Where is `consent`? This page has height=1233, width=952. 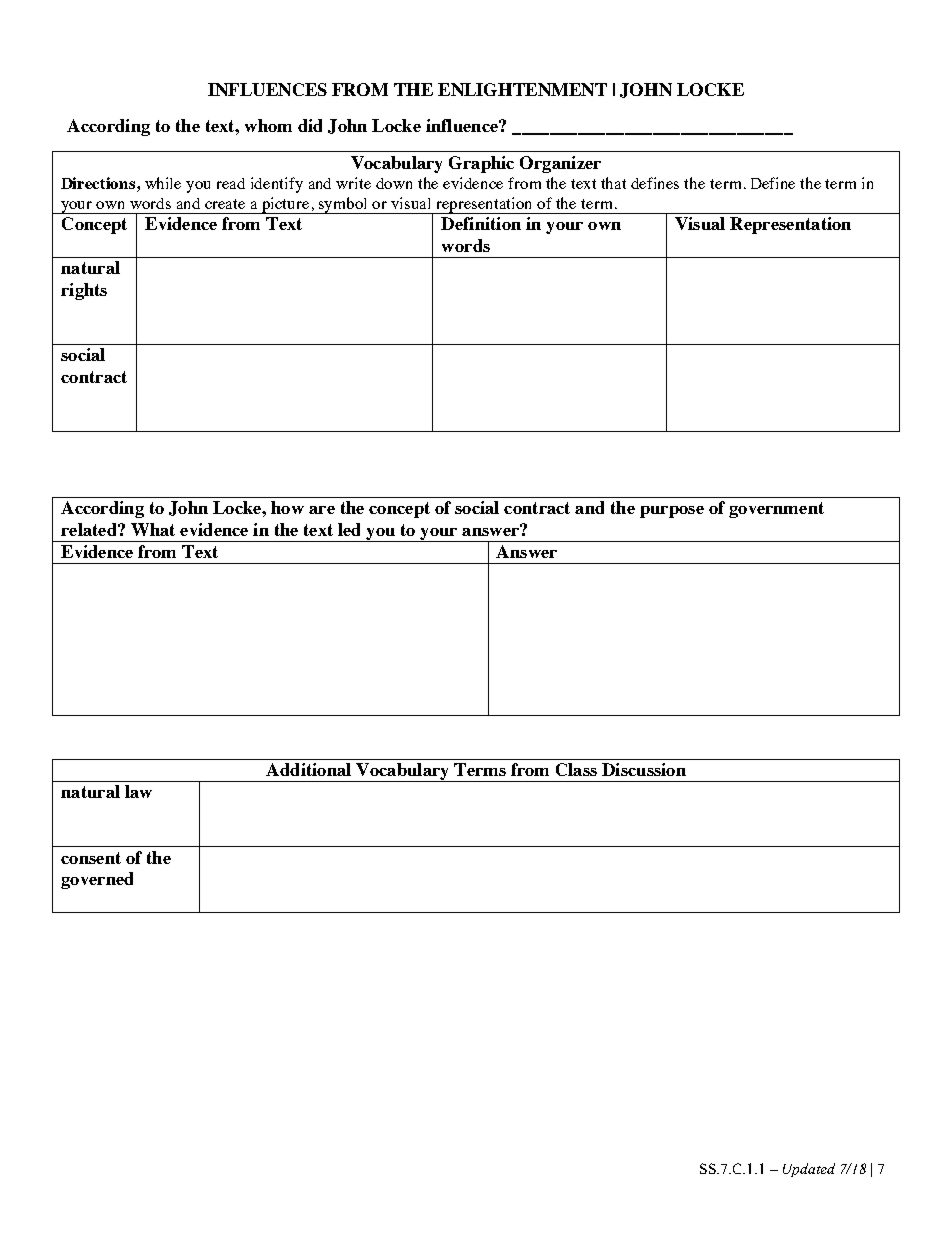 consent is located at coordinates (91, 858).
